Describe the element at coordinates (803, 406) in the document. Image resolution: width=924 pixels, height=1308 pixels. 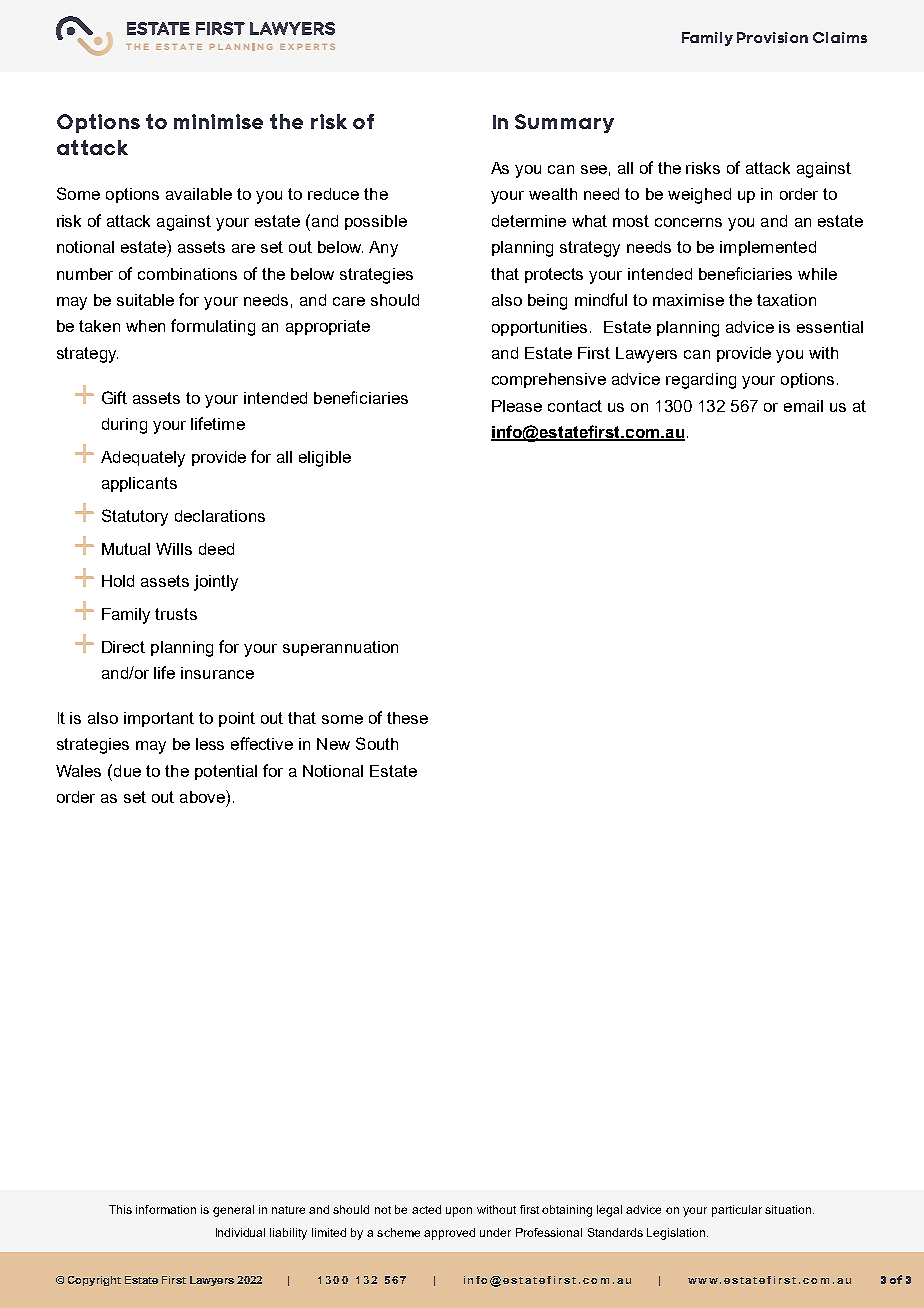
I see `email` at that location.
